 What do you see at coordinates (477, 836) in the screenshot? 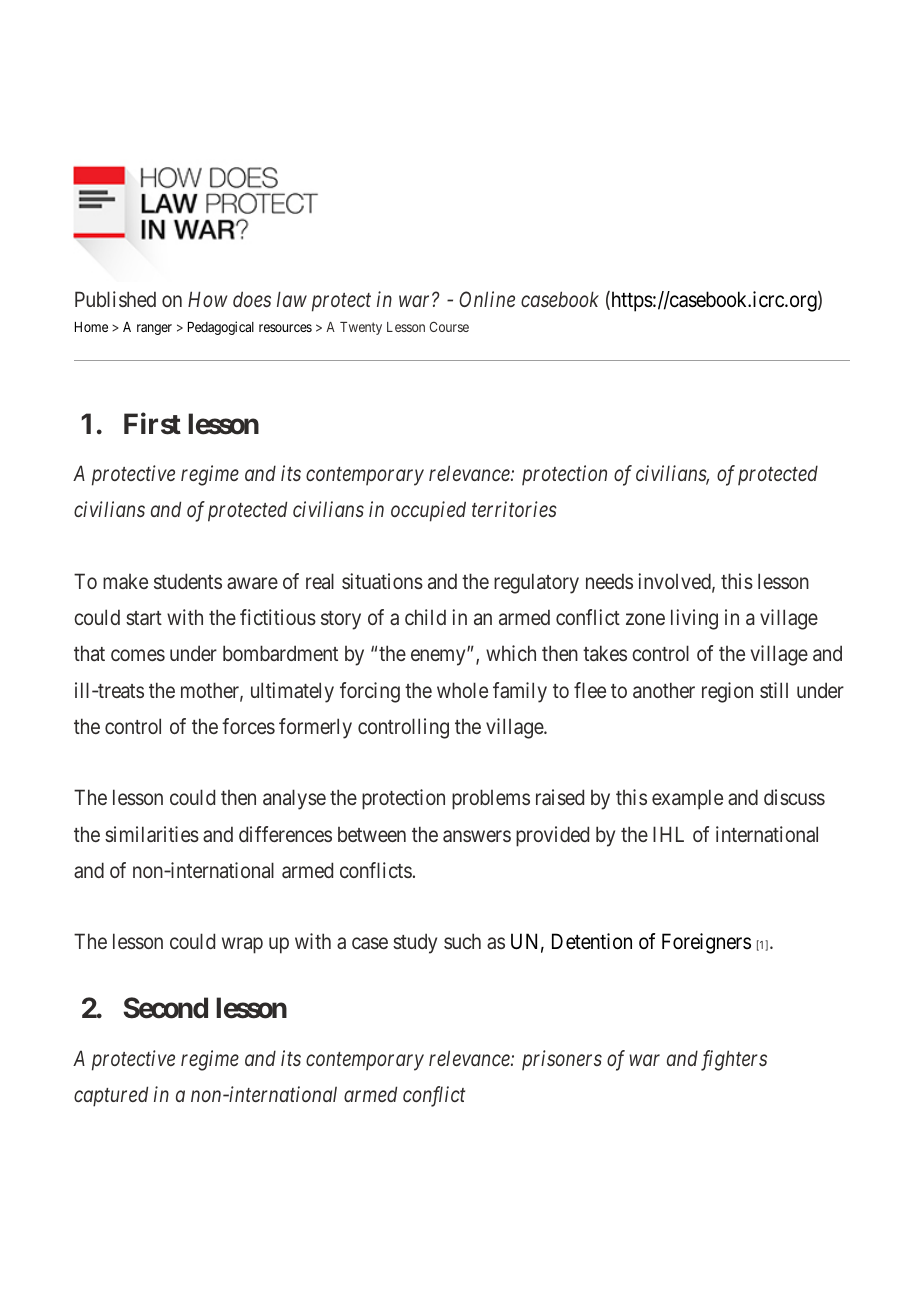
I see `answers` at bounding box center [477, 836].
